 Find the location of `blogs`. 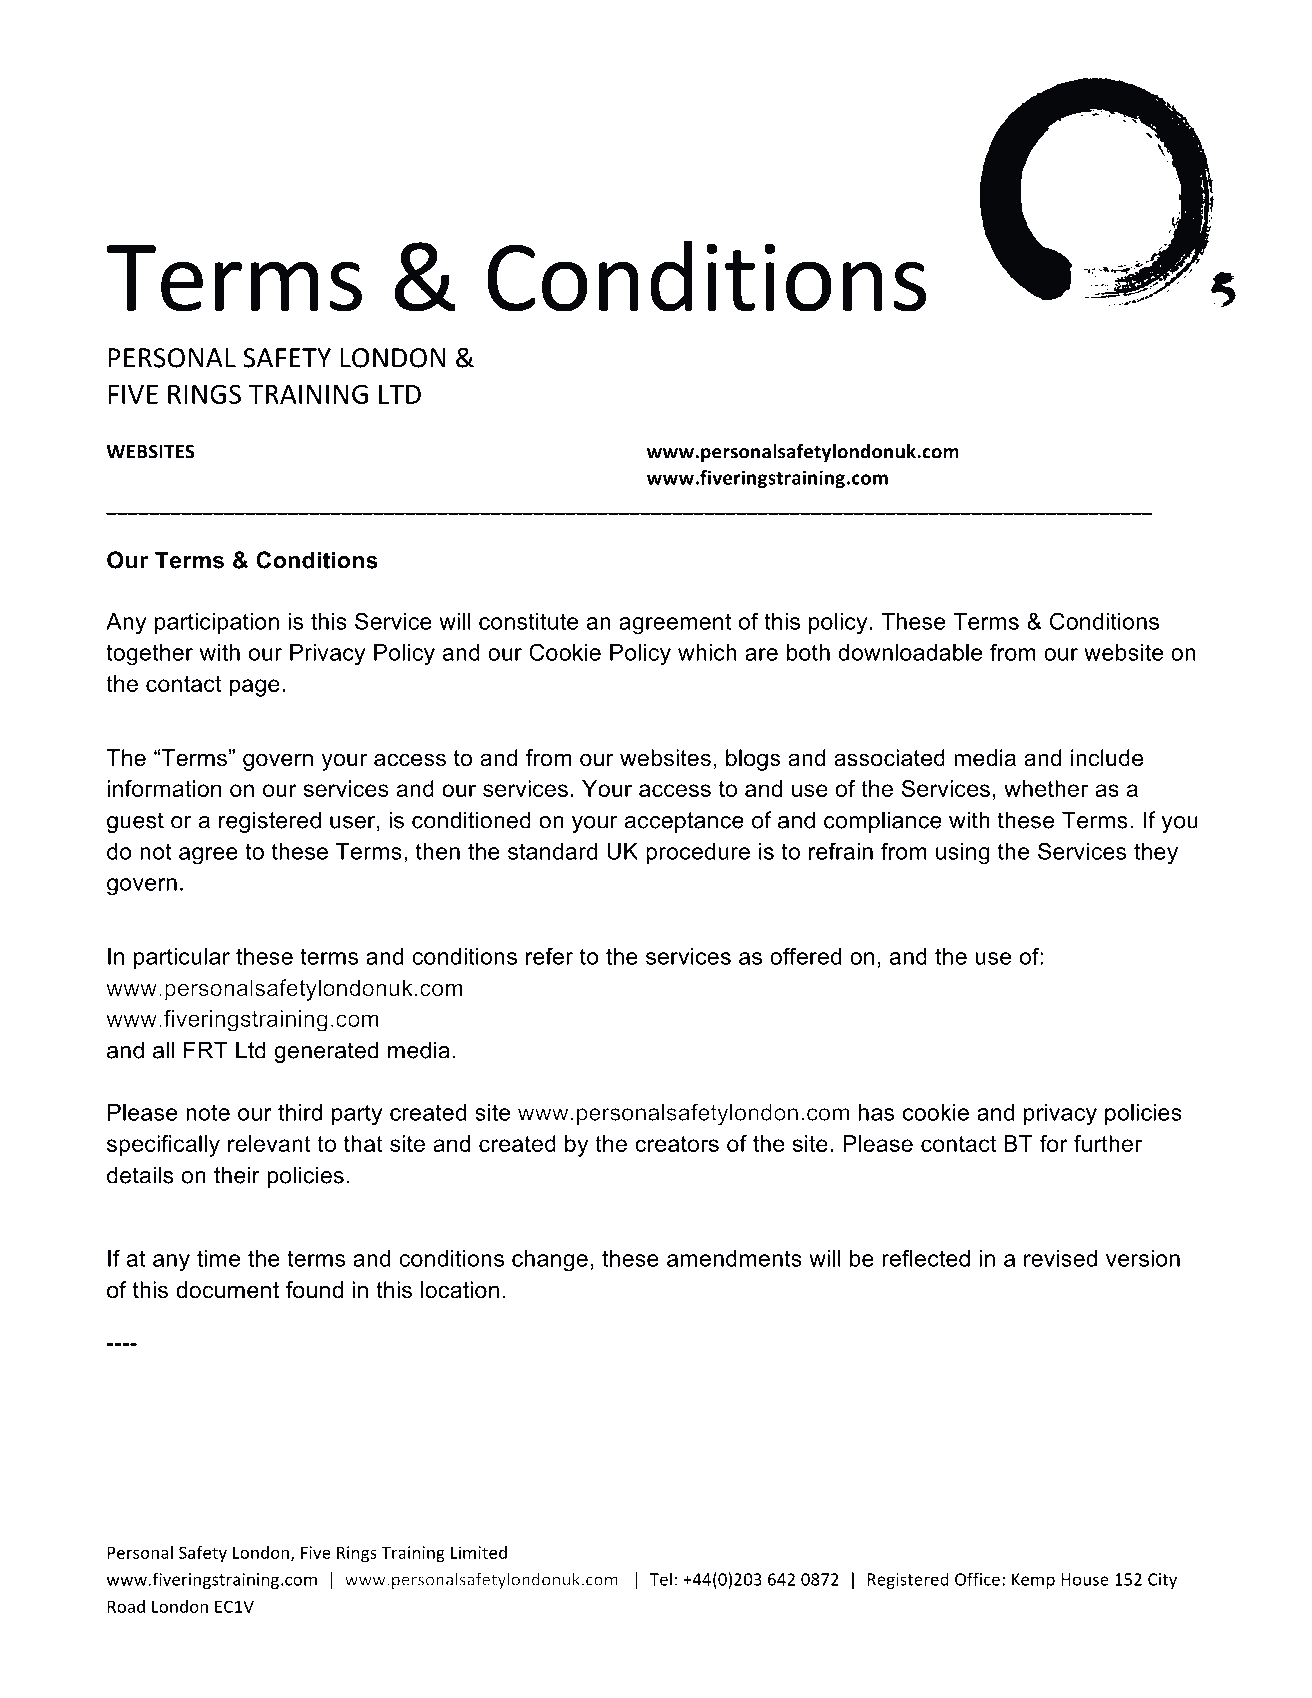

blogs is located at coordinates (753, 760).
